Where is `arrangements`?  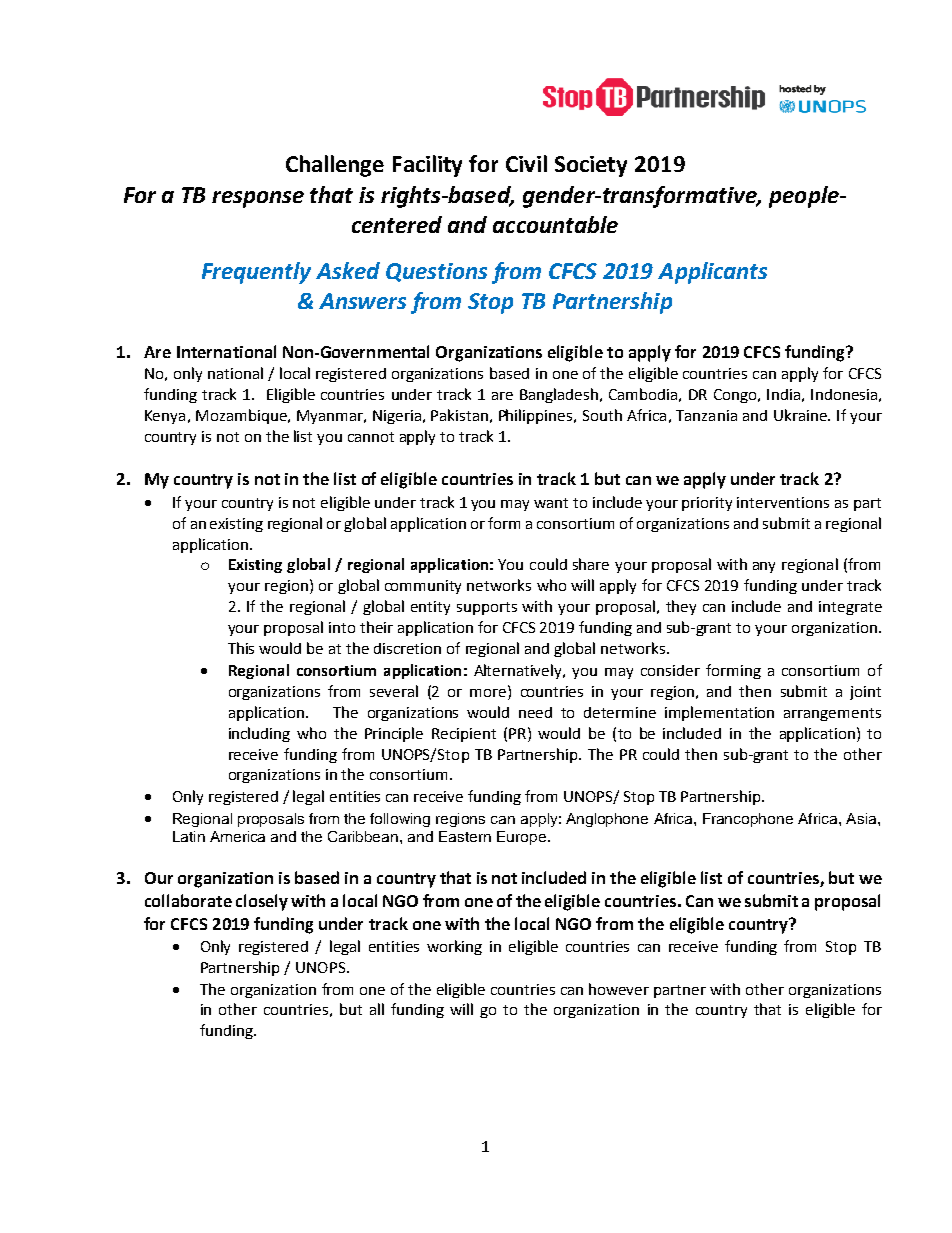
arrangements is located at coordinates (832, 714).
